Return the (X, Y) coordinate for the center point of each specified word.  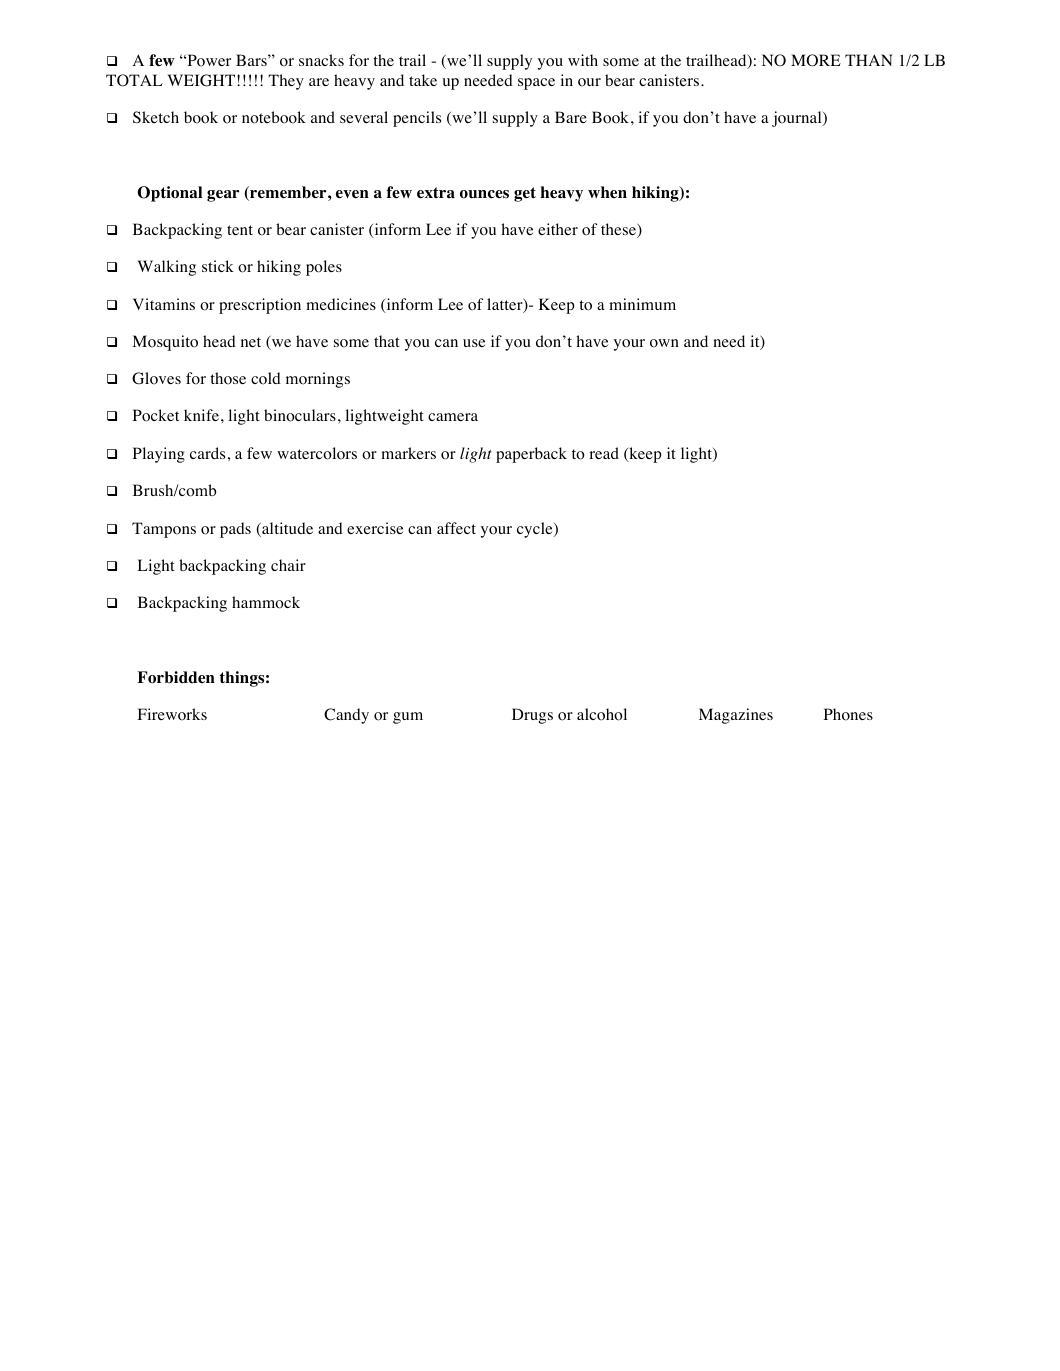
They (286, 82)
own (664, 343)
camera (453, 417)
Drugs (532, 716)
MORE (816, 60)
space (536, 84)
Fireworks (172, 714)
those (228, 378)
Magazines (736, 716)
